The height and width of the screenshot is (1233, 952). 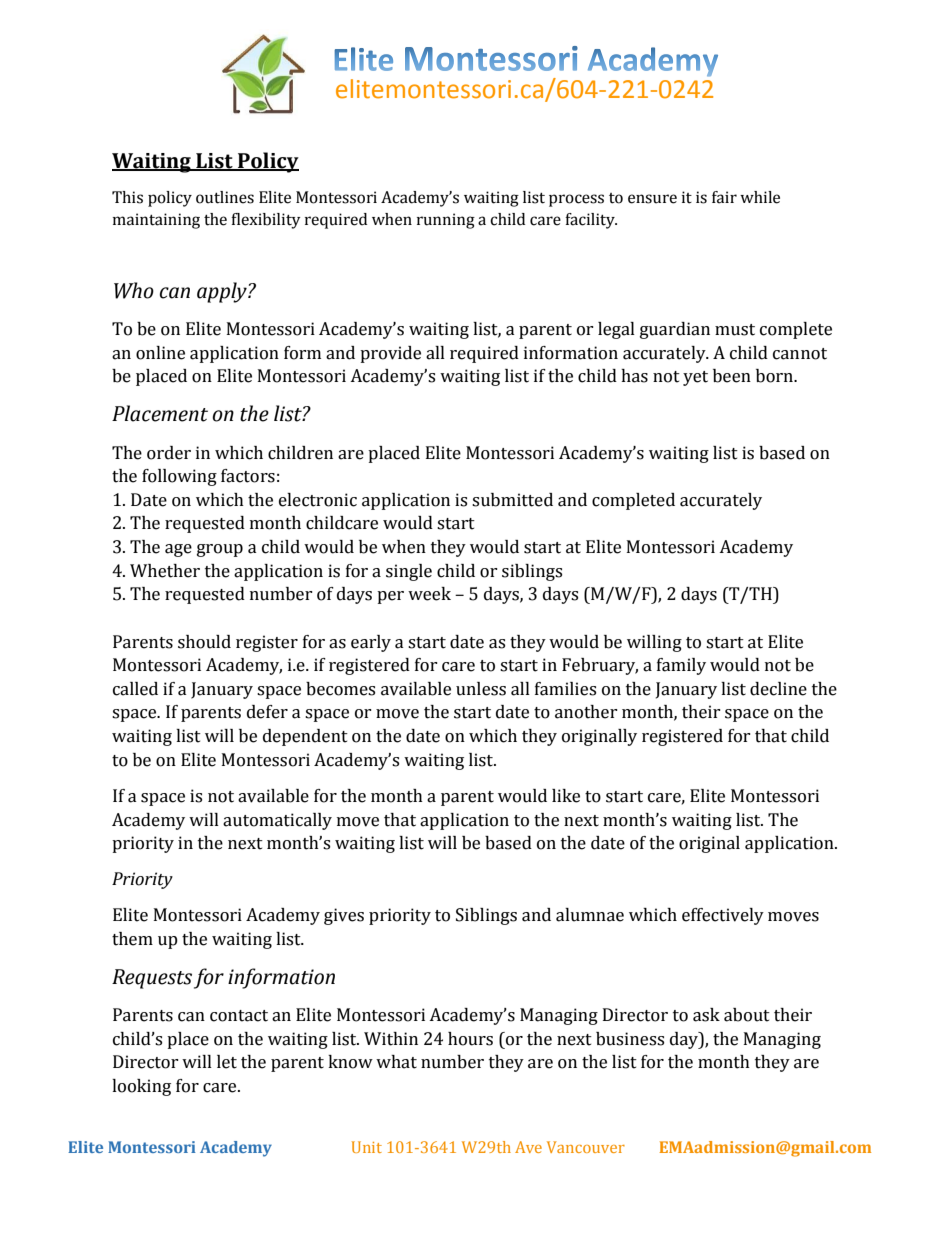 What do you see at coordinates (481, 689) in the screenshot?
I see `unless` at bounding box center [481, 689].
